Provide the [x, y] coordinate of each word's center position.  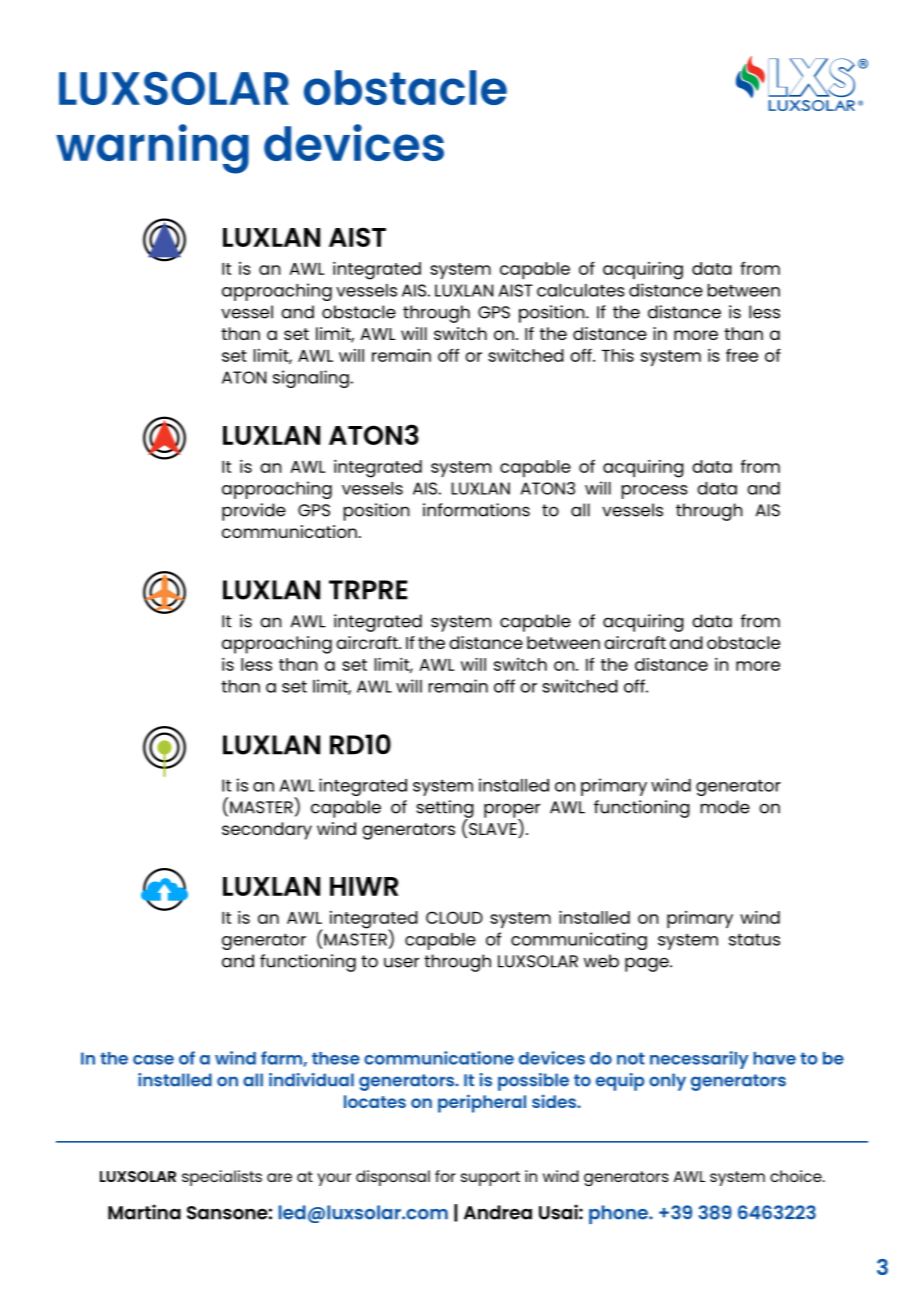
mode [725, 807]
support [490, 1178]
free [742, 355]
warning [152, 149]
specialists [222, 1178]
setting [445, 810]
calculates [581, 290]
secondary [267, 831]
